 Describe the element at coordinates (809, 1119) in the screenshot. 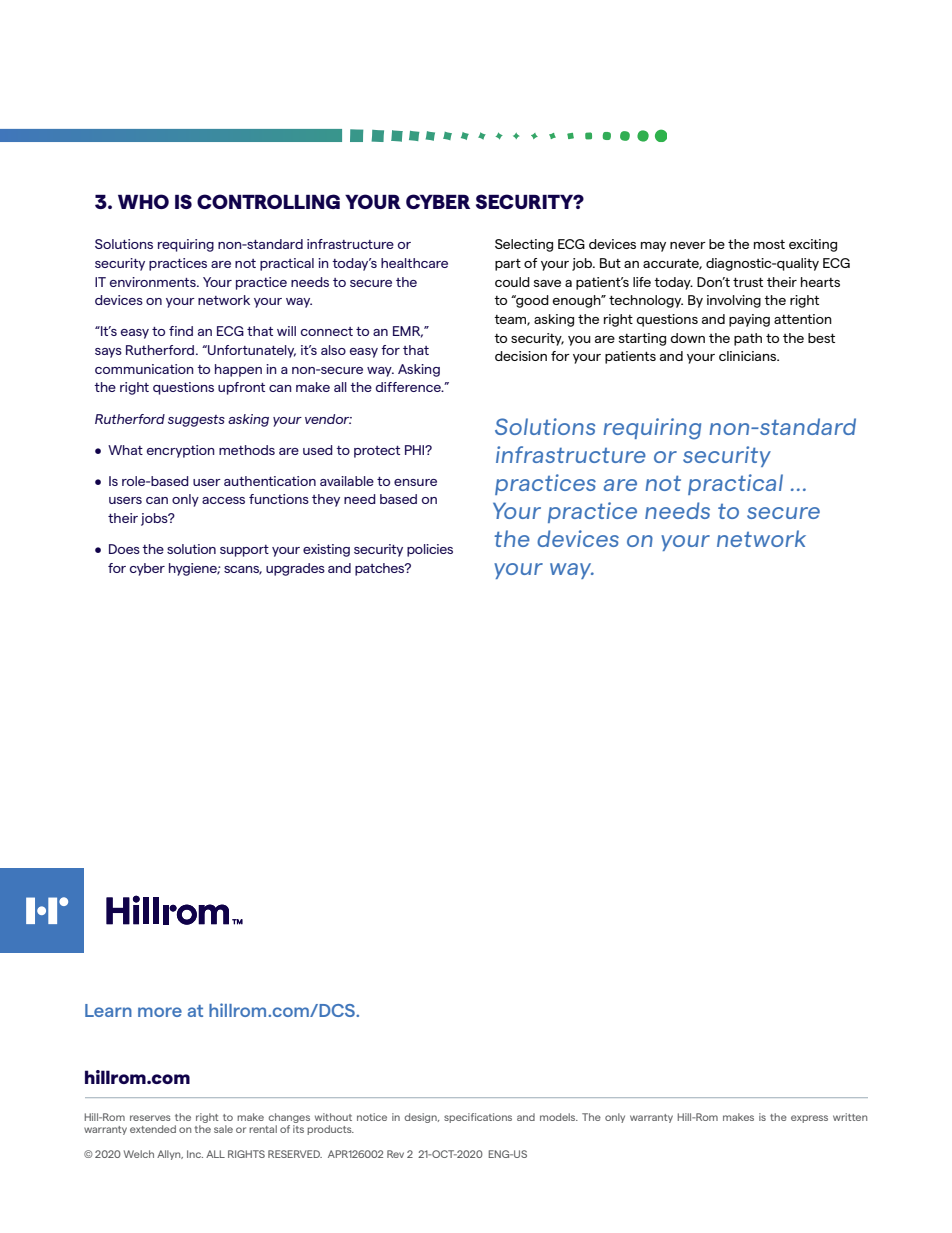

I see `express` at that location.
